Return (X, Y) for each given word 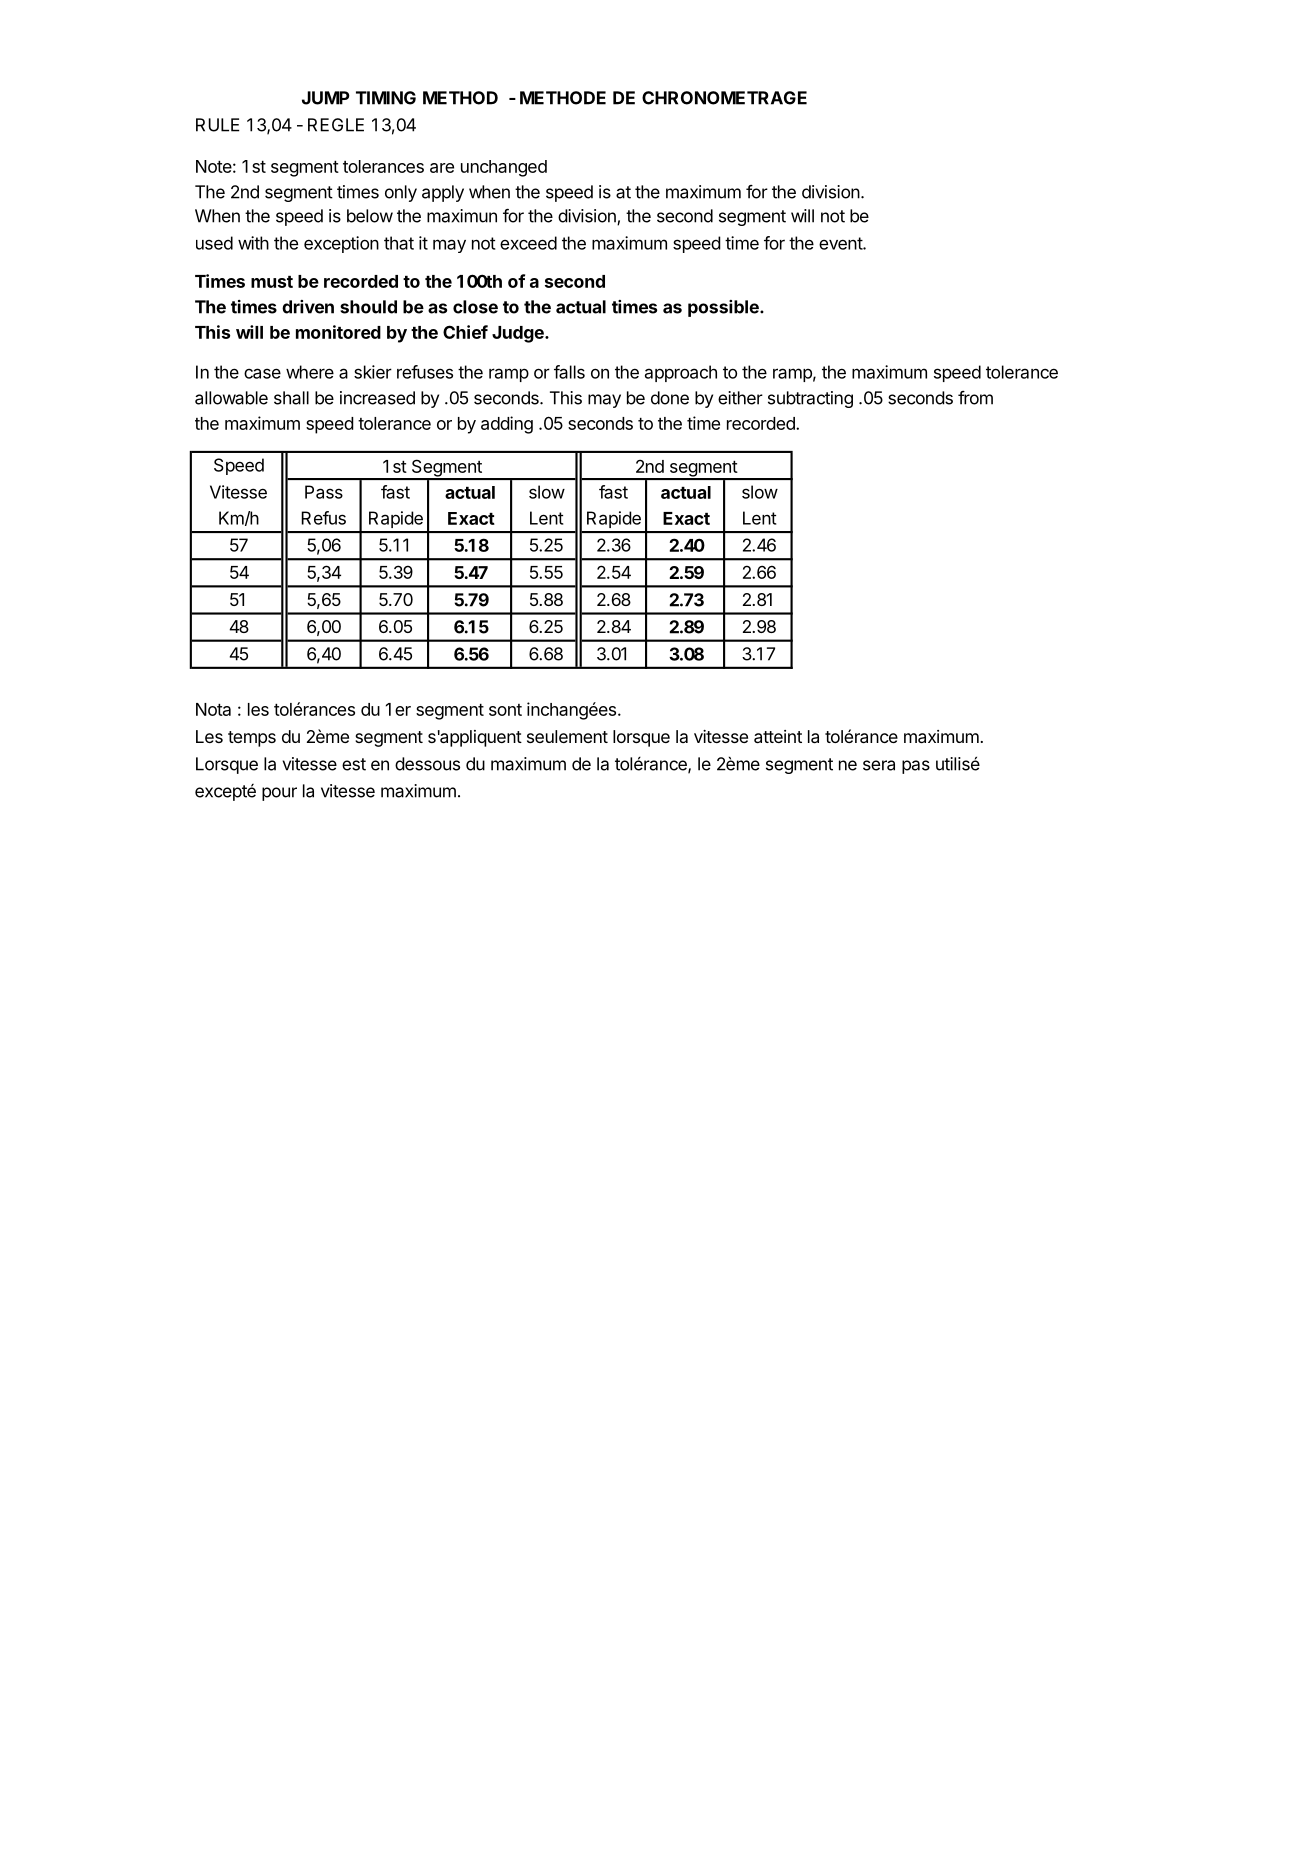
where (310, 372)
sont (505, 710)
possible (724, 308)
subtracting (810, 399)
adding (507, 425)
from (975, 398)
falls (569, 372)
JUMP (326, 98)
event (841, 243)
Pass (324, 492)
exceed (528, 243)
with (253, 243)
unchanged (504, 168)
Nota (213, 709)
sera (879, 765)
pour (279, 794)
